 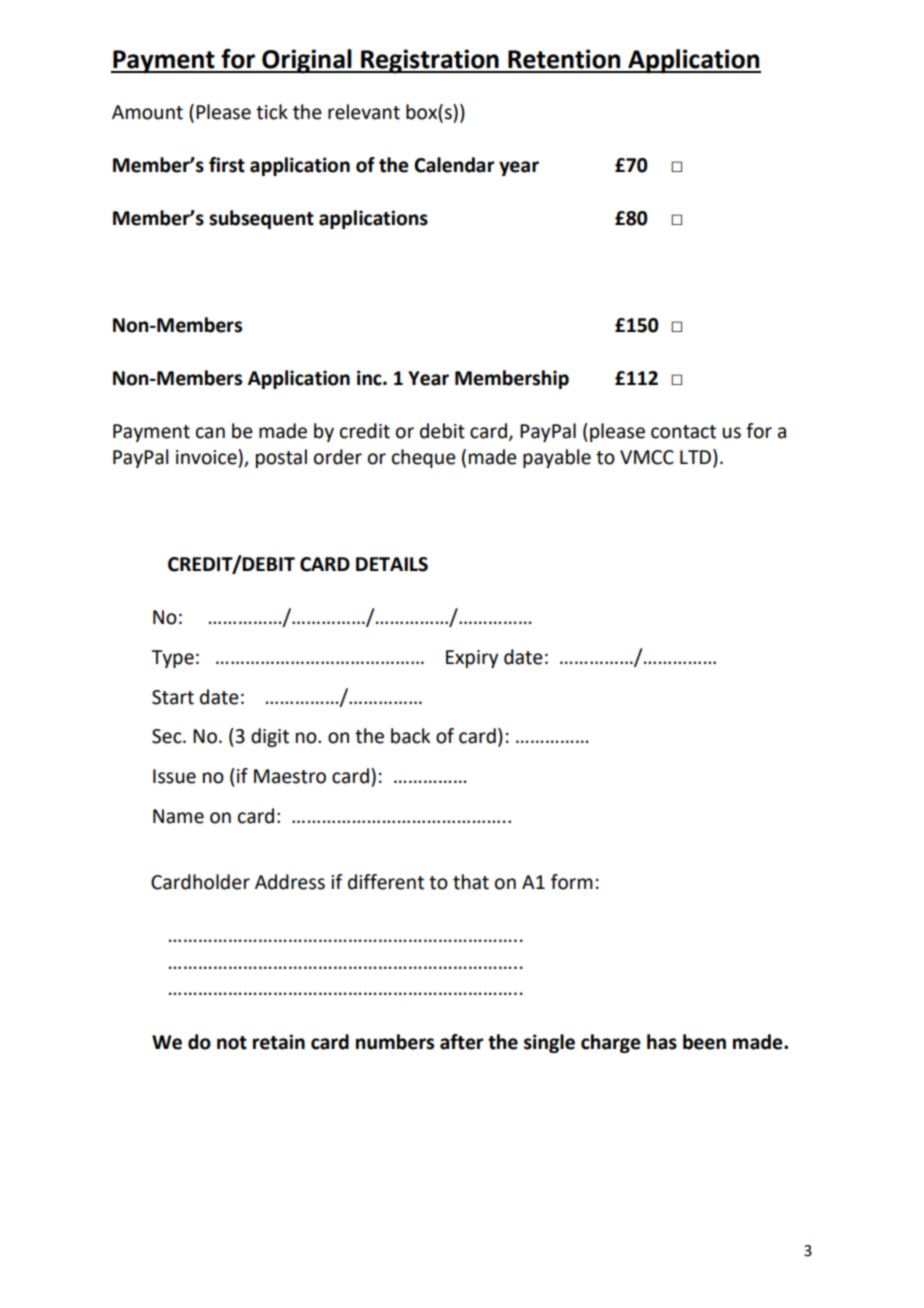 What do you see at coordinates (272, 112) in the image?
I see `tick` at bounding box center [272, 112].
